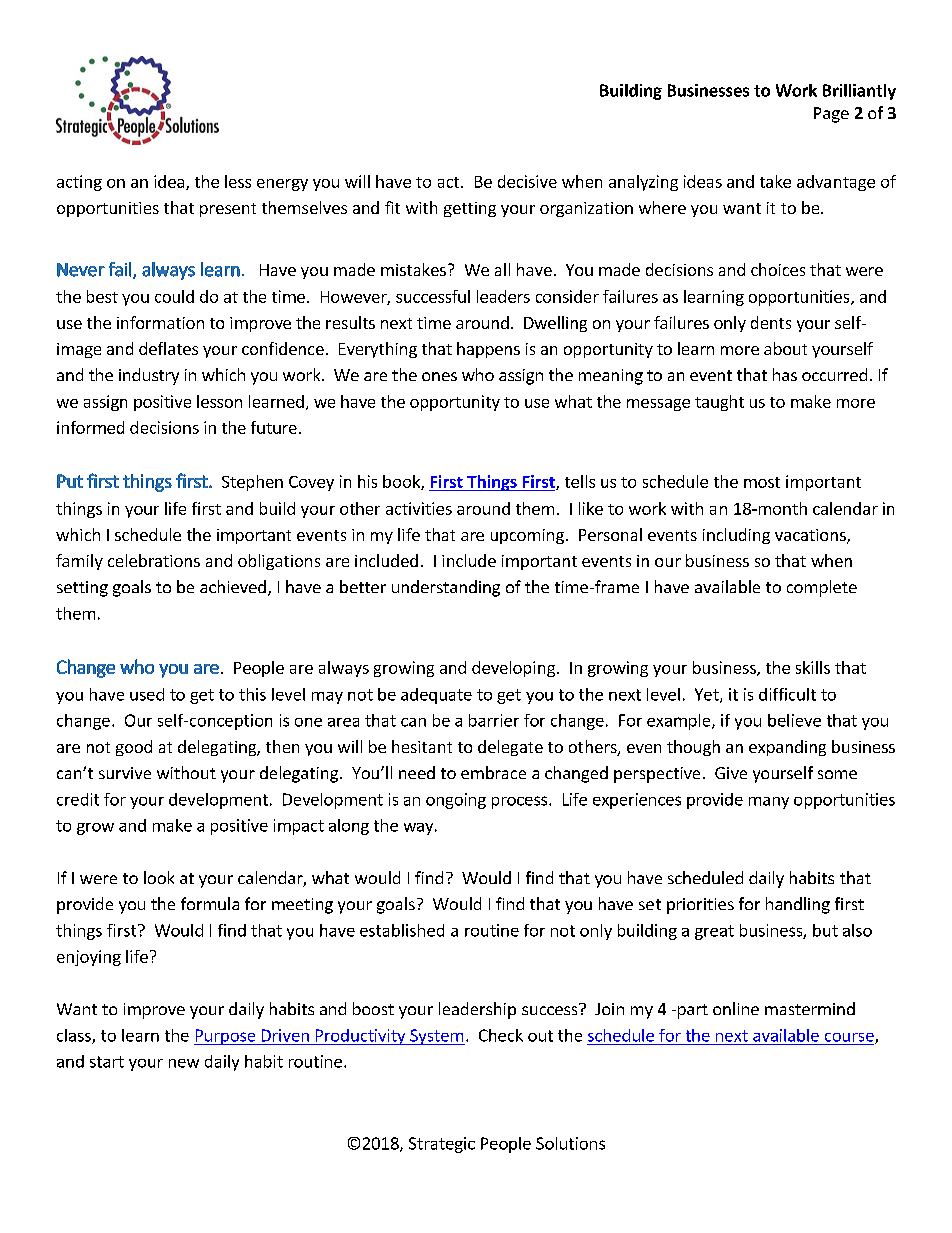 The width and height of the image is (952, 1233). Describe the element at coordinates (446, 588) in the image. I see `understanding` at that location.
